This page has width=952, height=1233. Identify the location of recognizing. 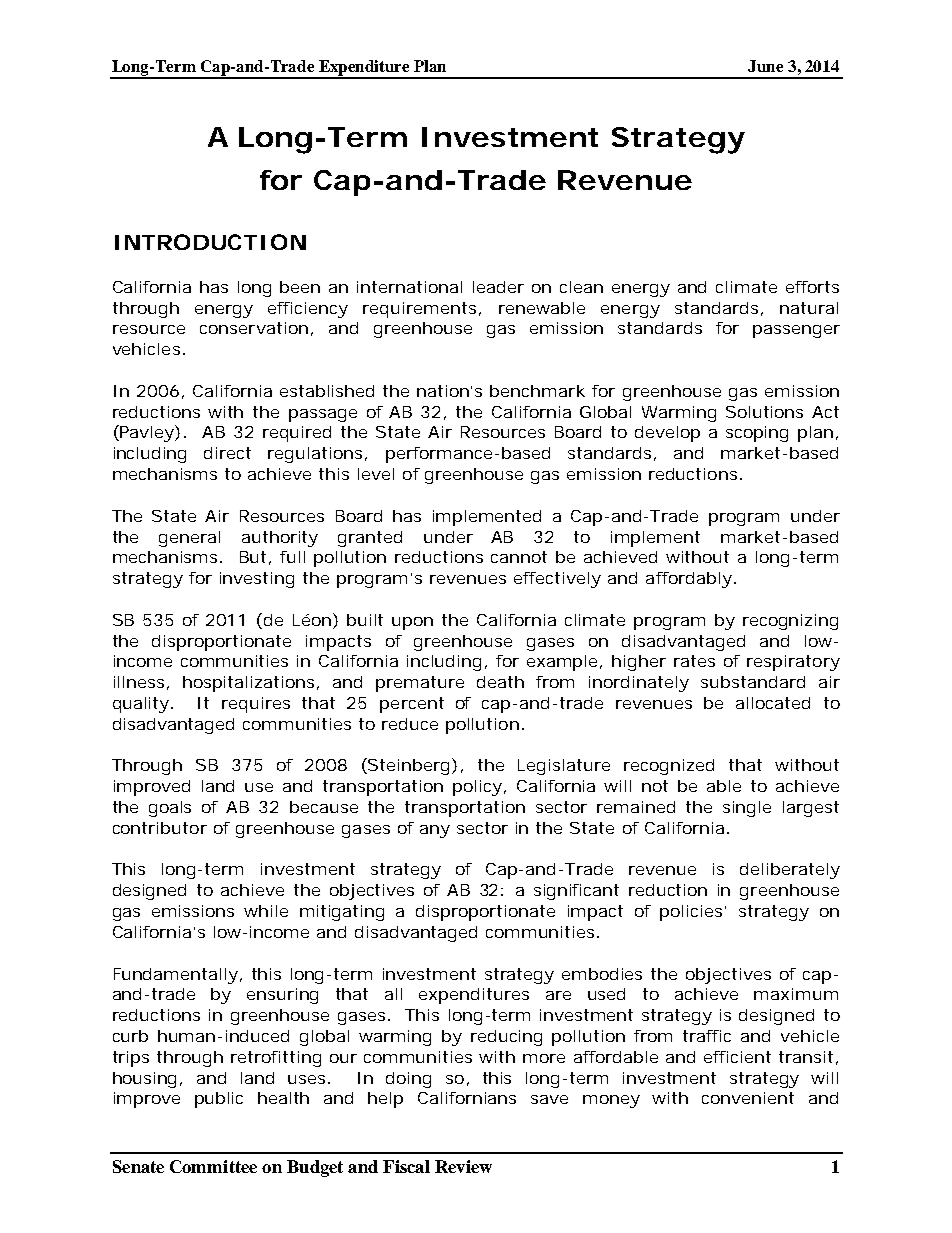
(790, 622).
